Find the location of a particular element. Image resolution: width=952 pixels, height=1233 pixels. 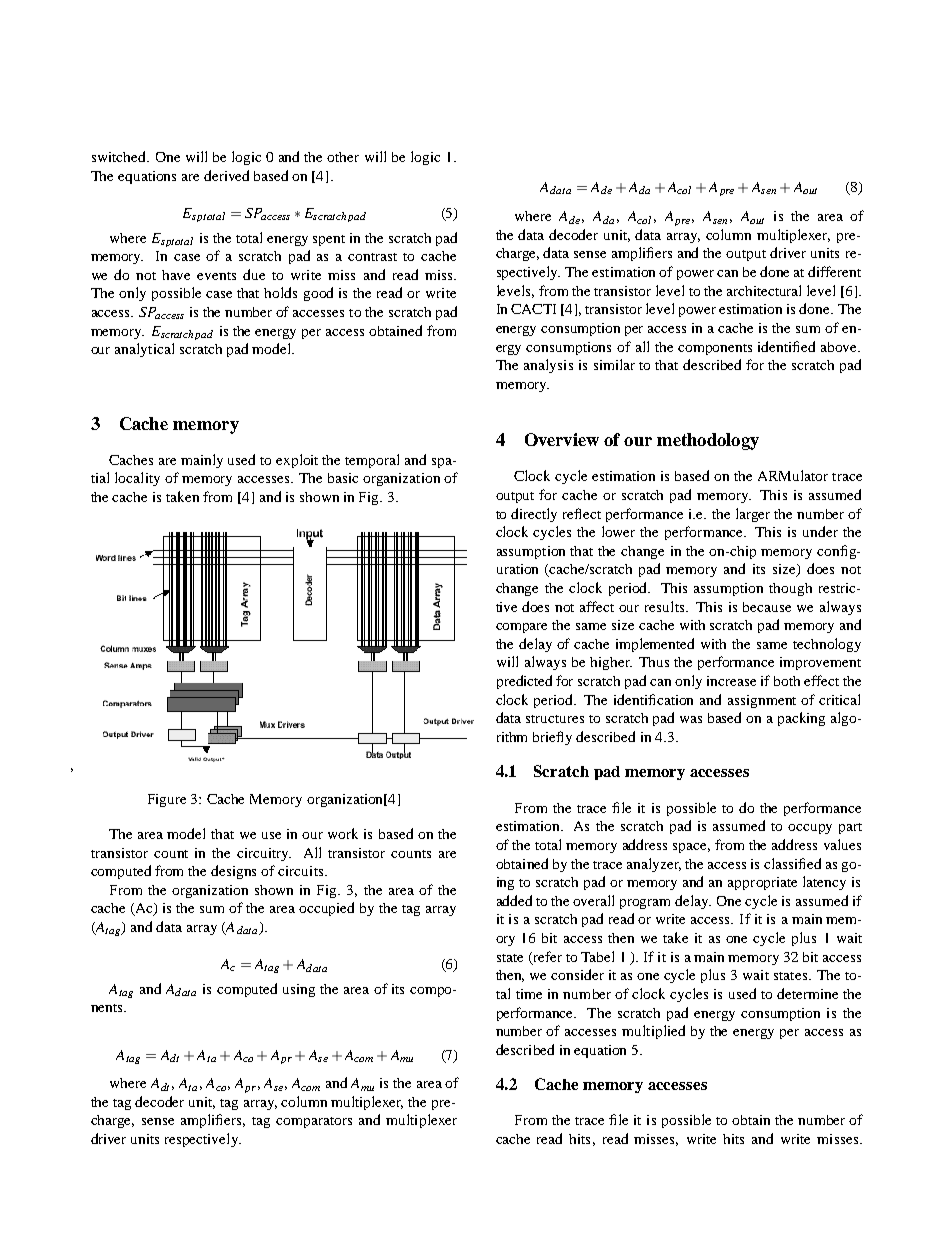

appropriate is located at coordinates (762, 883).
